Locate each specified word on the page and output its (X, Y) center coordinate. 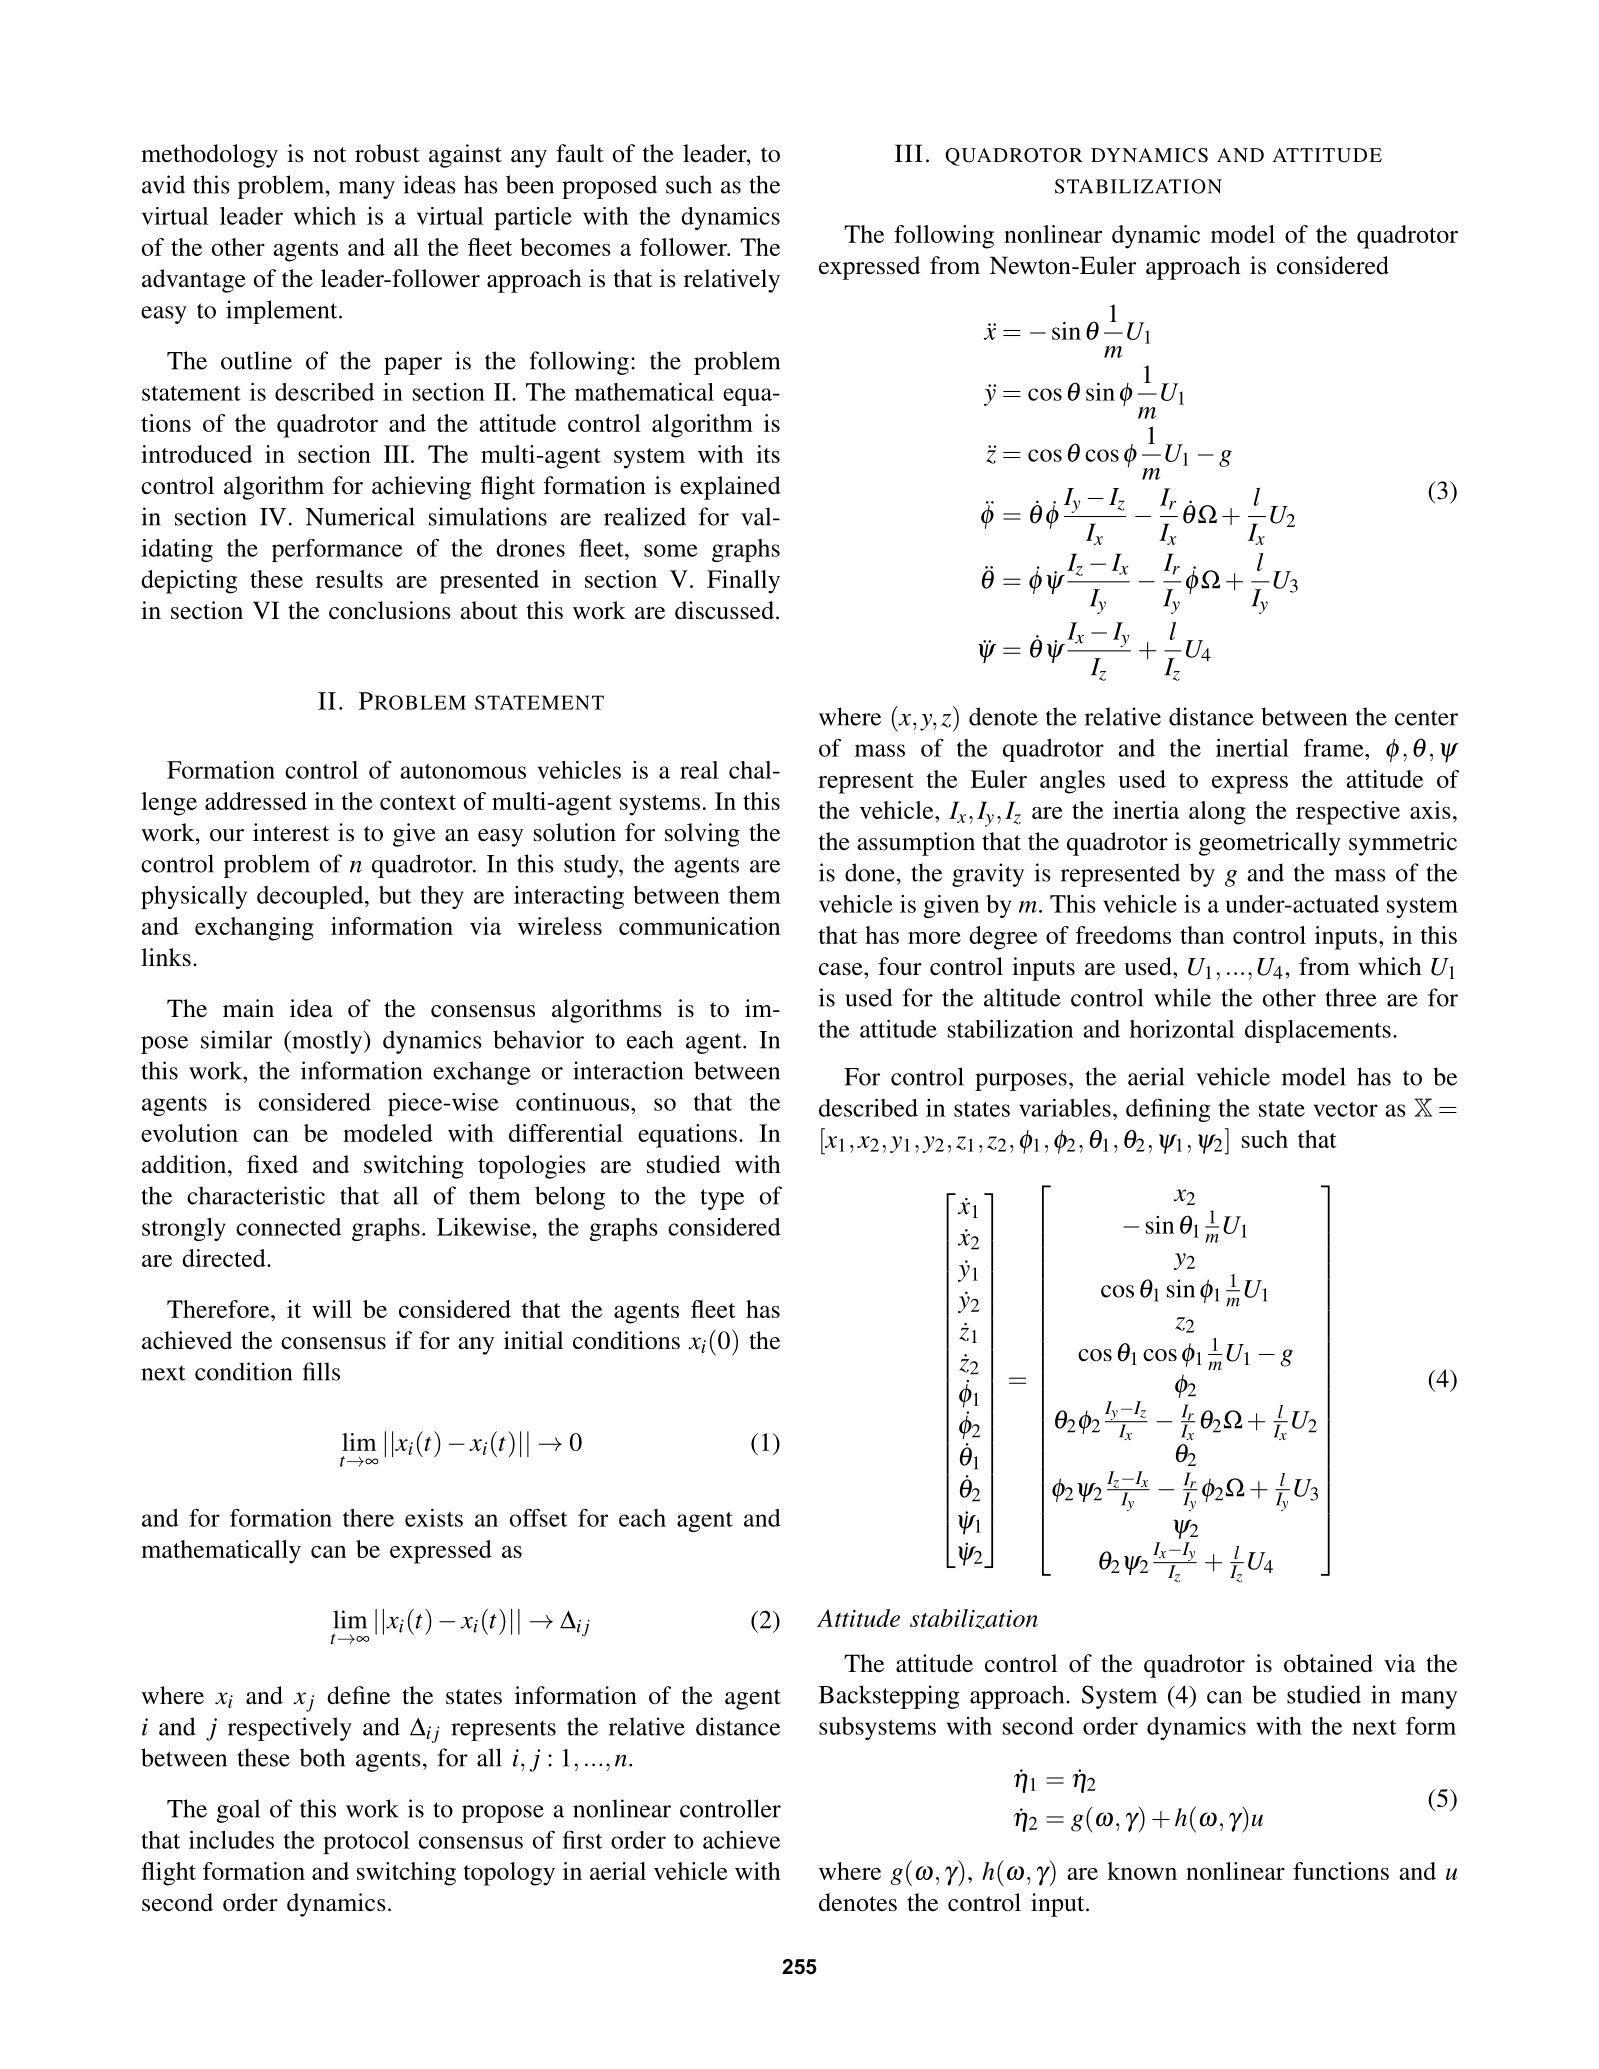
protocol (366, 1842)
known (1142, 1871)
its (768, 454)
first (582, 1839)
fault (580, 153)
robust (387, 153)
